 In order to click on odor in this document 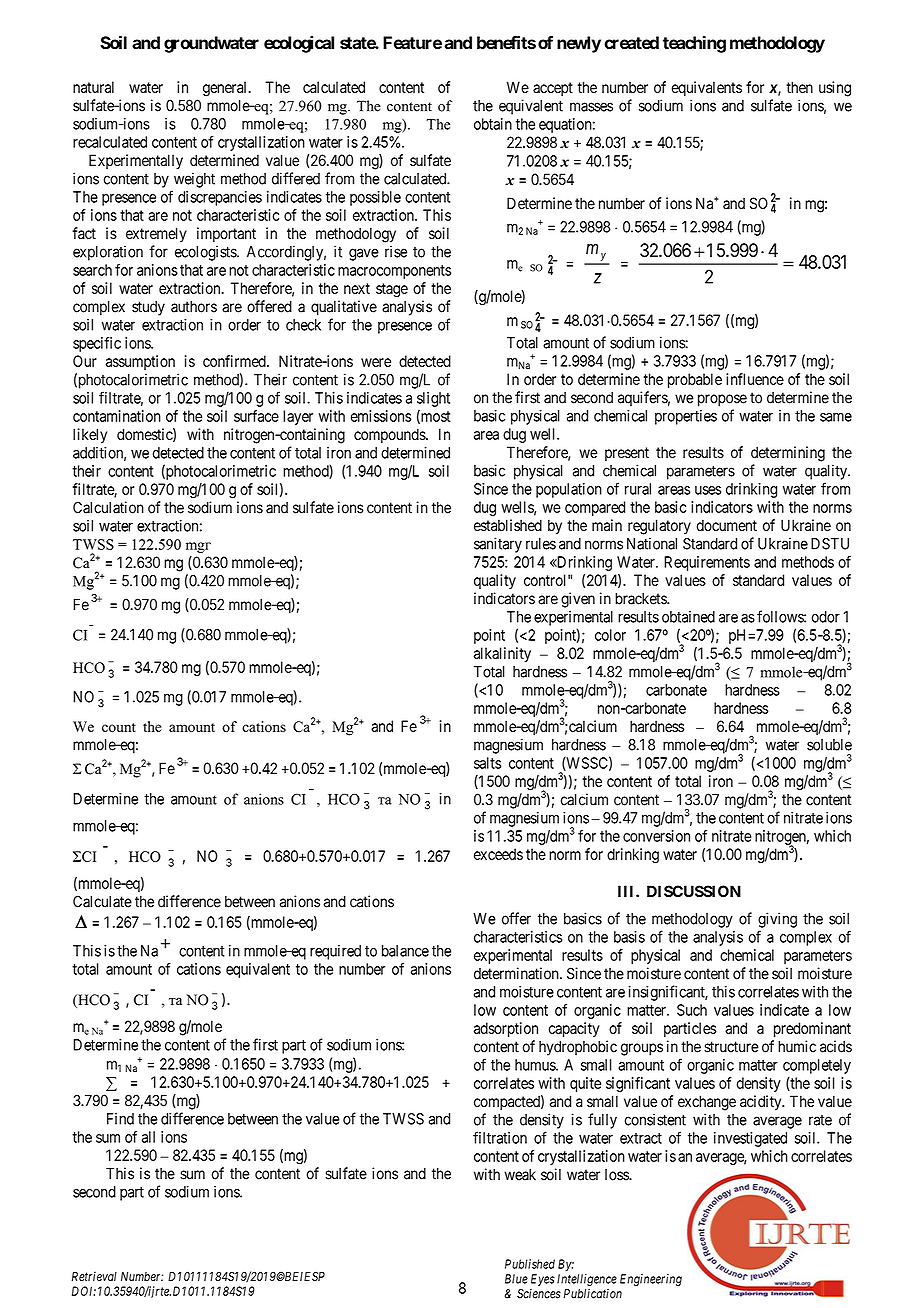, I will do `click(826, 617)`.
